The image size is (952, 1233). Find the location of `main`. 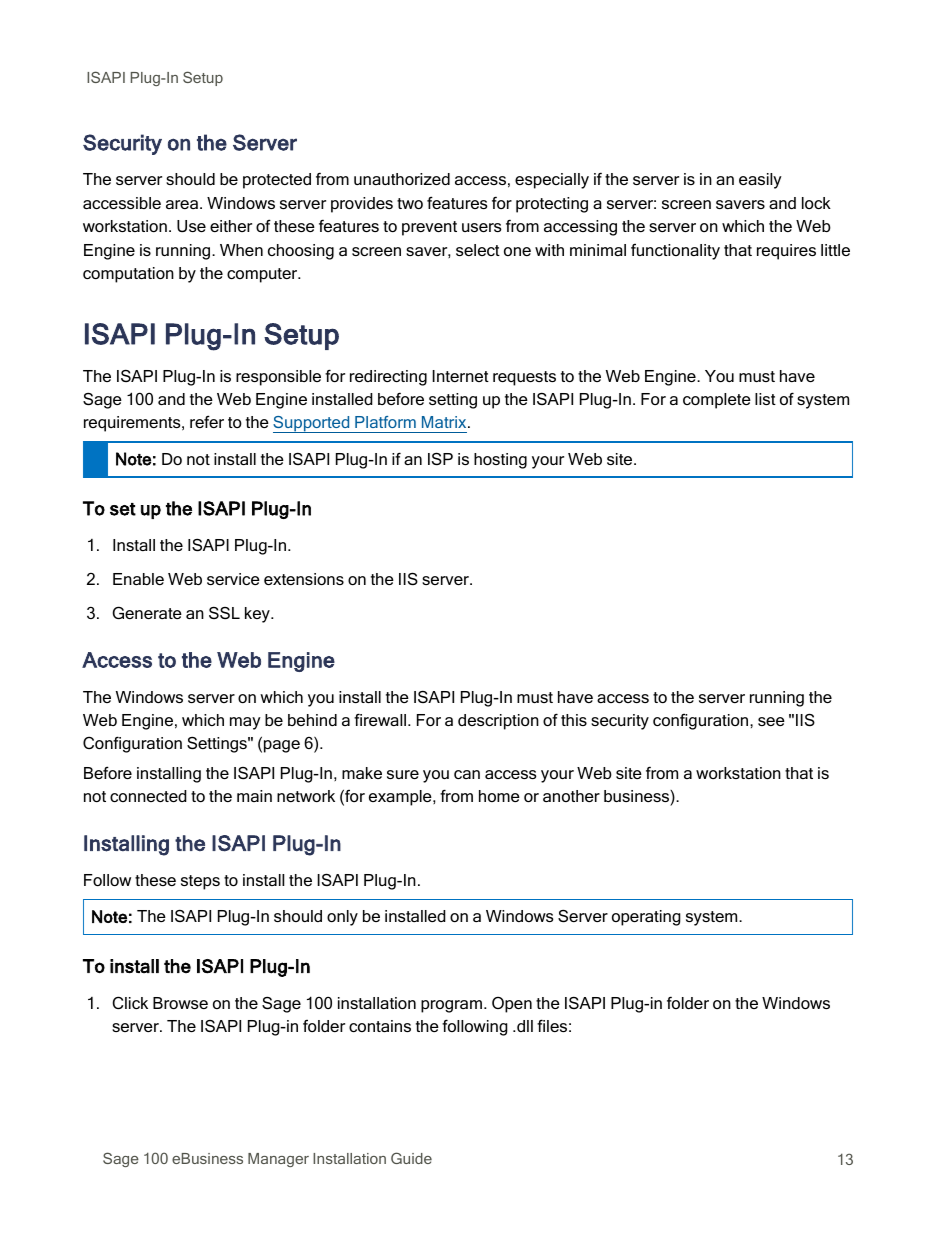

main is located at coordinates (254, 796).
